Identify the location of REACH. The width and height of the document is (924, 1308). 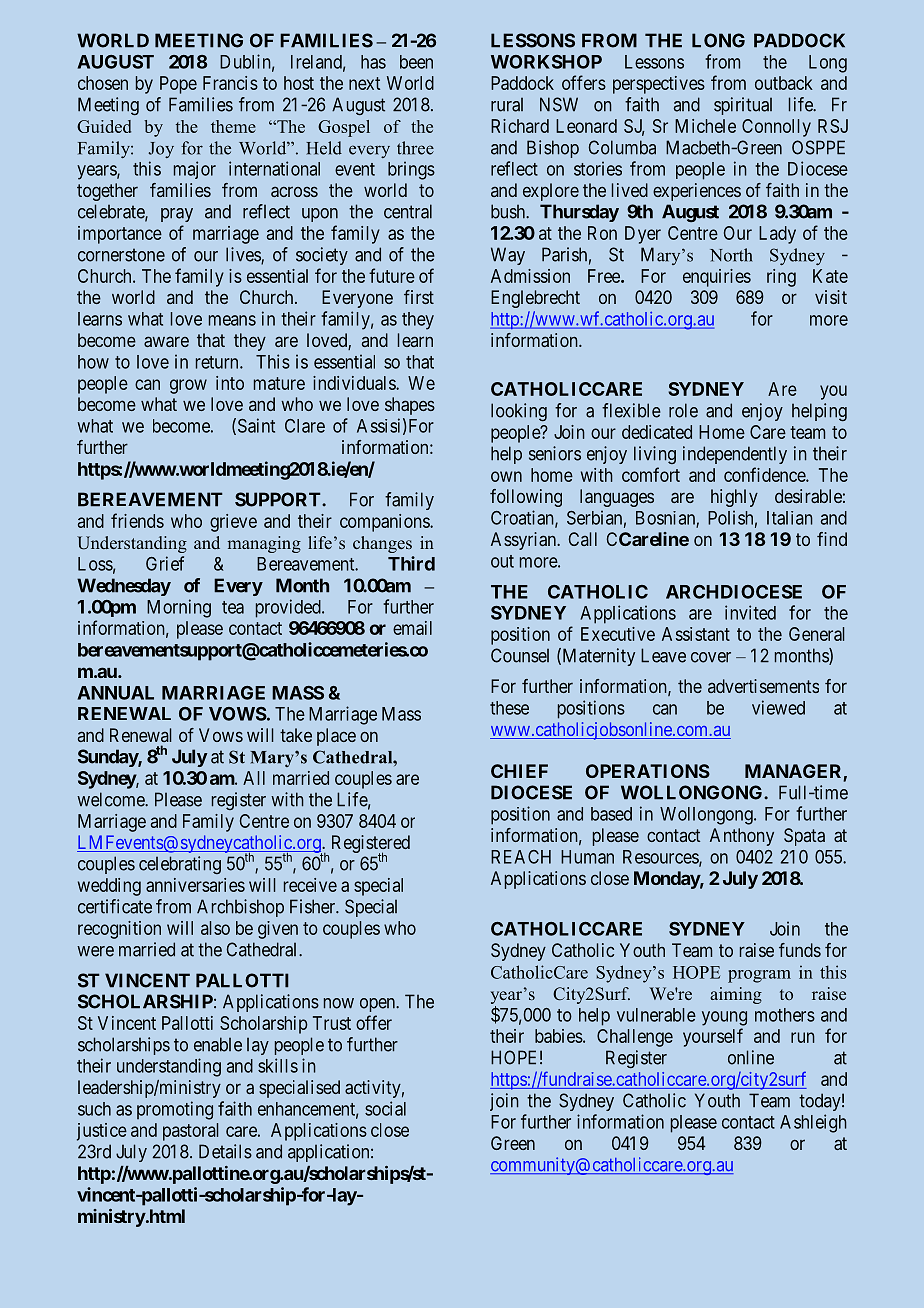
(521, 857).
